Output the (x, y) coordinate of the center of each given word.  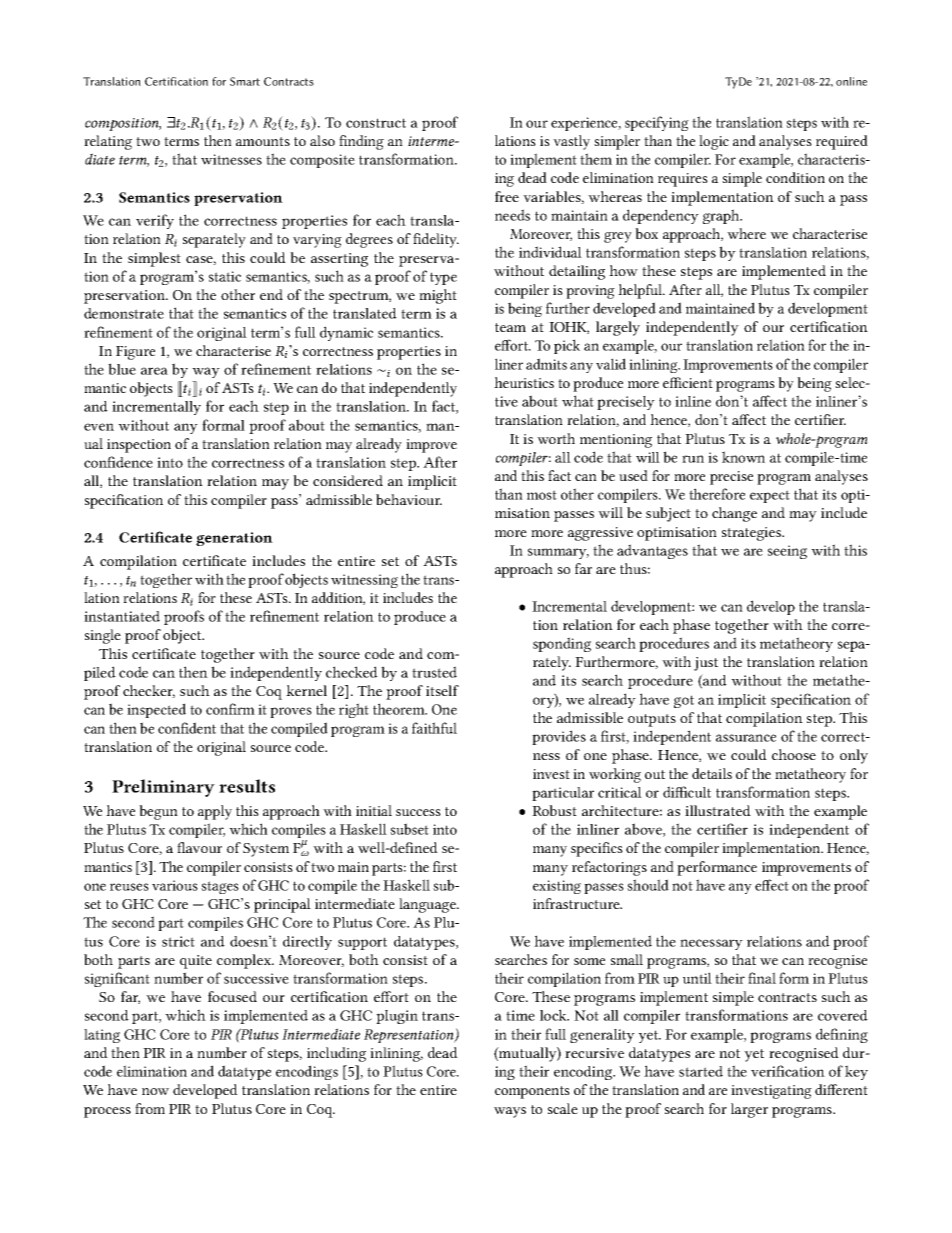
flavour (199, 847)
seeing (787, 552)
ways (510, 1112)
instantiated (122, 616)
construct (376, 123)
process (107, 1112)
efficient (688, 382)
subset (409, 829)
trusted (434, 672)
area (154, 371)
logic (714, 142)
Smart (245, 81)
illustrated (718, 810)
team (510, 327)
